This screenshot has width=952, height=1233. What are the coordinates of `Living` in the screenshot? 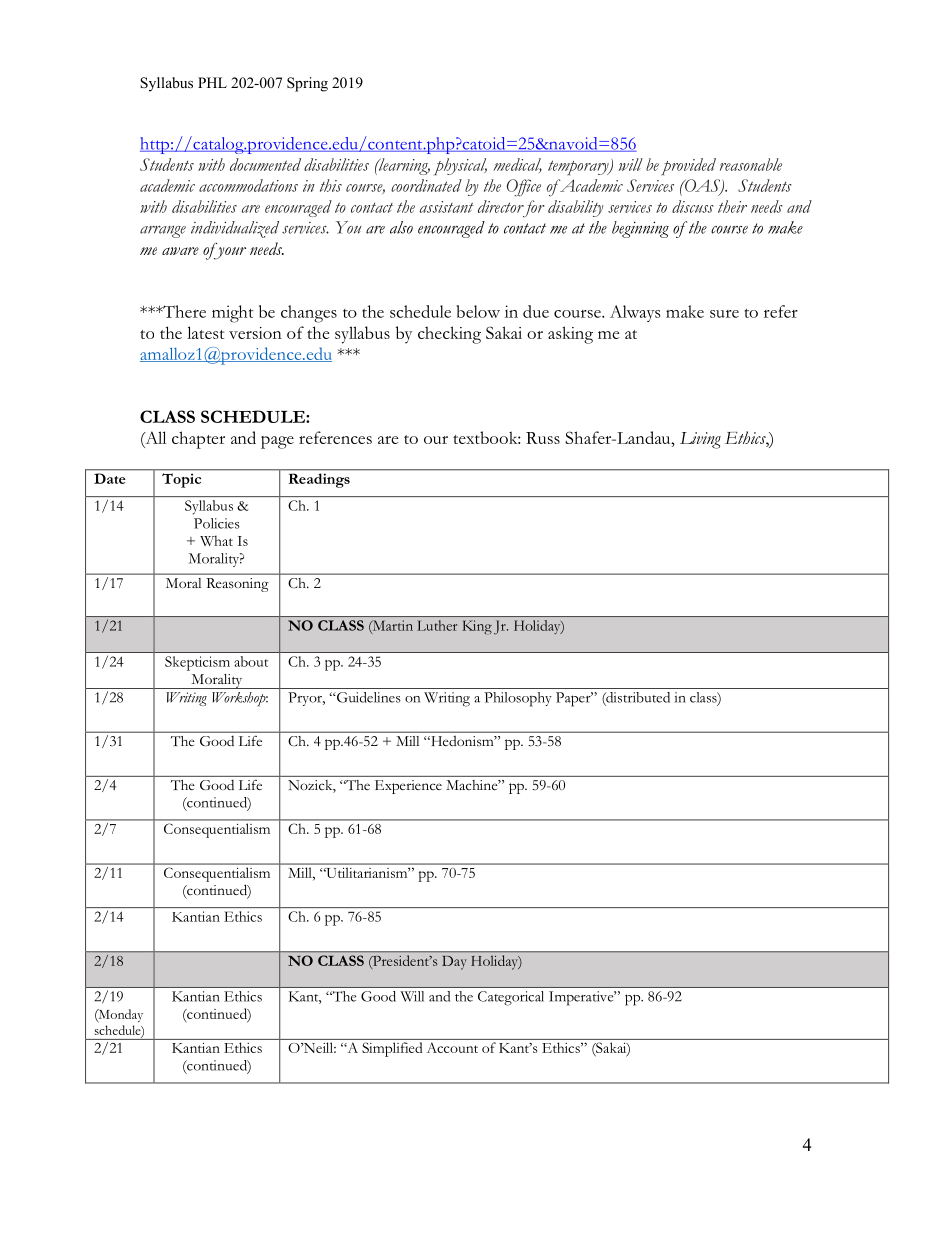 It's located at (700, 440).
